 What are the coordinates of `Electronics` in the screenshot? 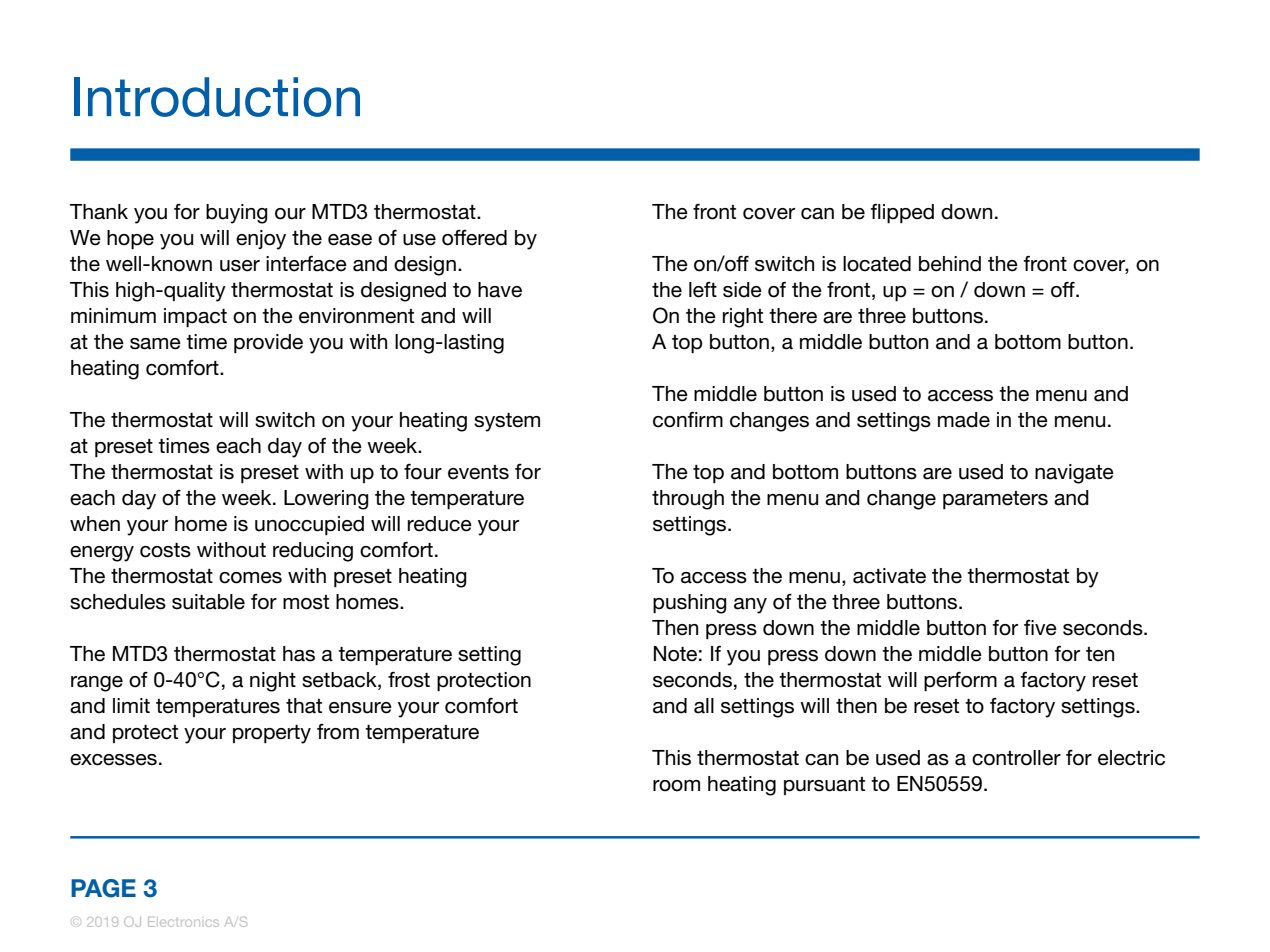 It's located at (183, 922).
